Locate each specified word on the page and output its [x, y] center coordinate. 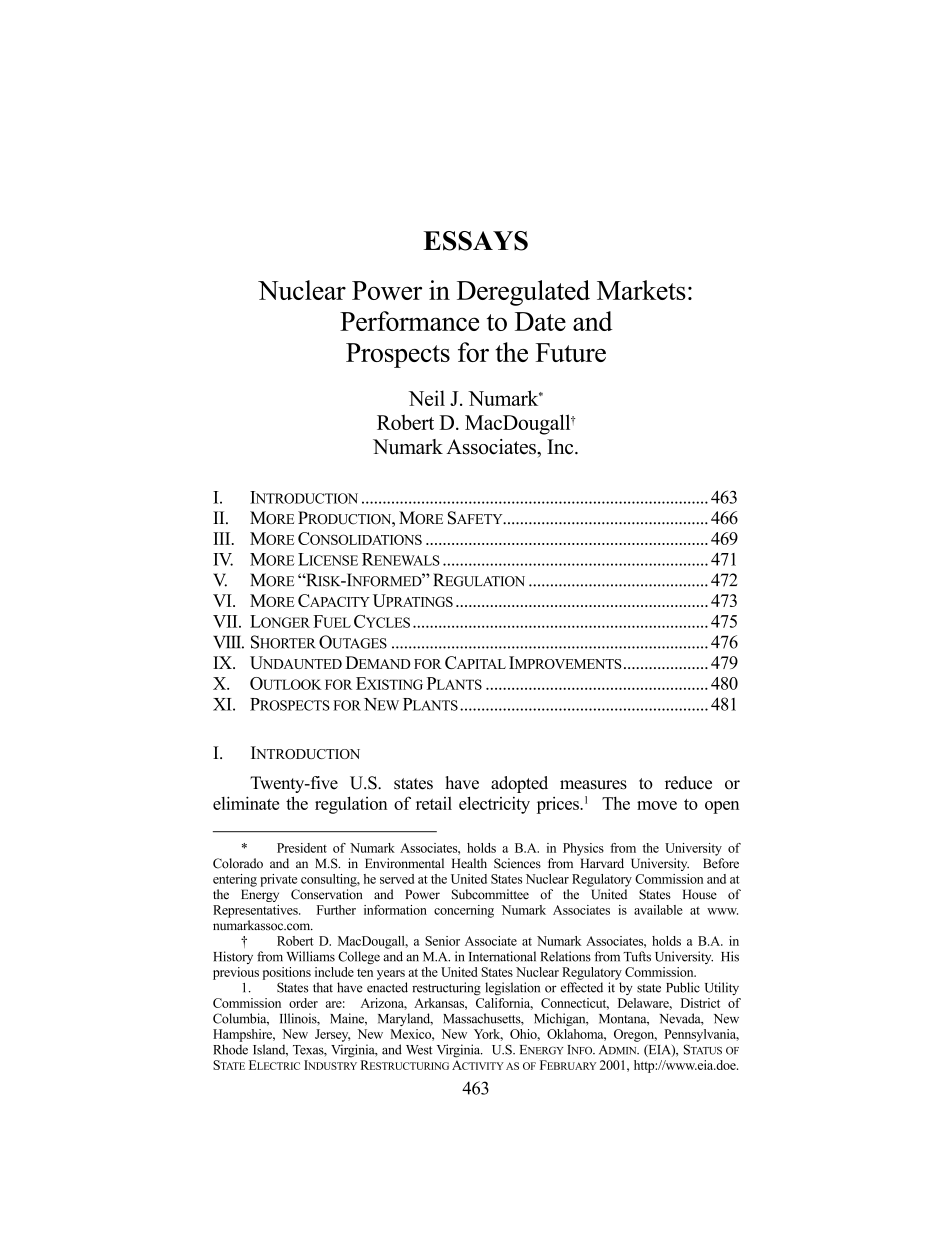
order [303, 1003]
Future [571, 352]
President [302, 848]
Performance [409, 321]
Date [540, 321]
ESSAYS [475, 241]
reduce [688, 783]
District [700, 1003]
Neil [427, 398]
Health [469, 863]
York [488, 1035]
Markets [641, 290]
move [657, 805]
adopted [519, 784]
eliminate [246, 803]
